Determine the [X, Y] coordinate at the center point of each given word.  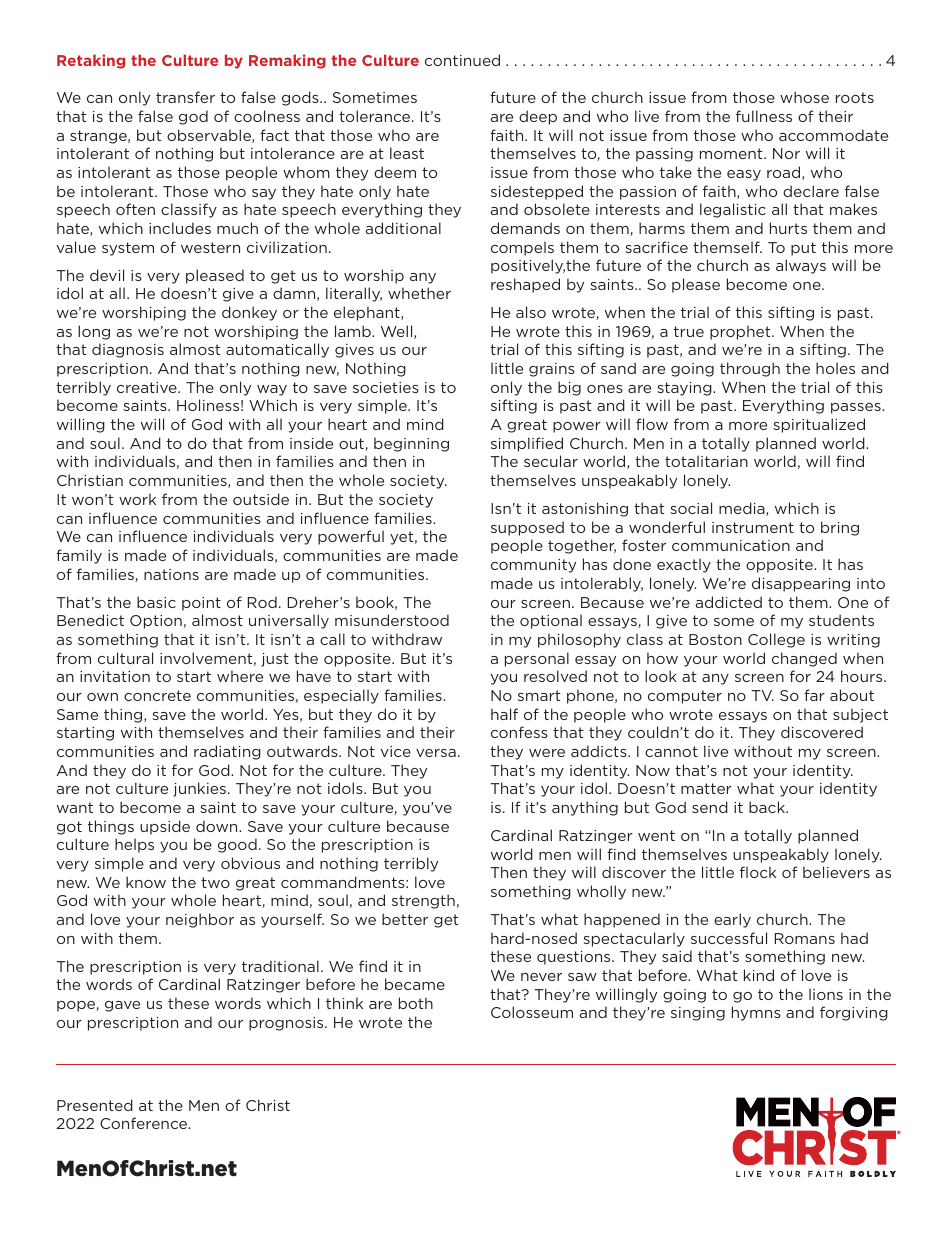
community [533, 566]
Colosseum [532, 1012]
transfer [185, 97]
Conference [145, 1123]
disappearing [801, 584]
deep [538, 117]
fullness [764, 116]
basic [156, 602]
